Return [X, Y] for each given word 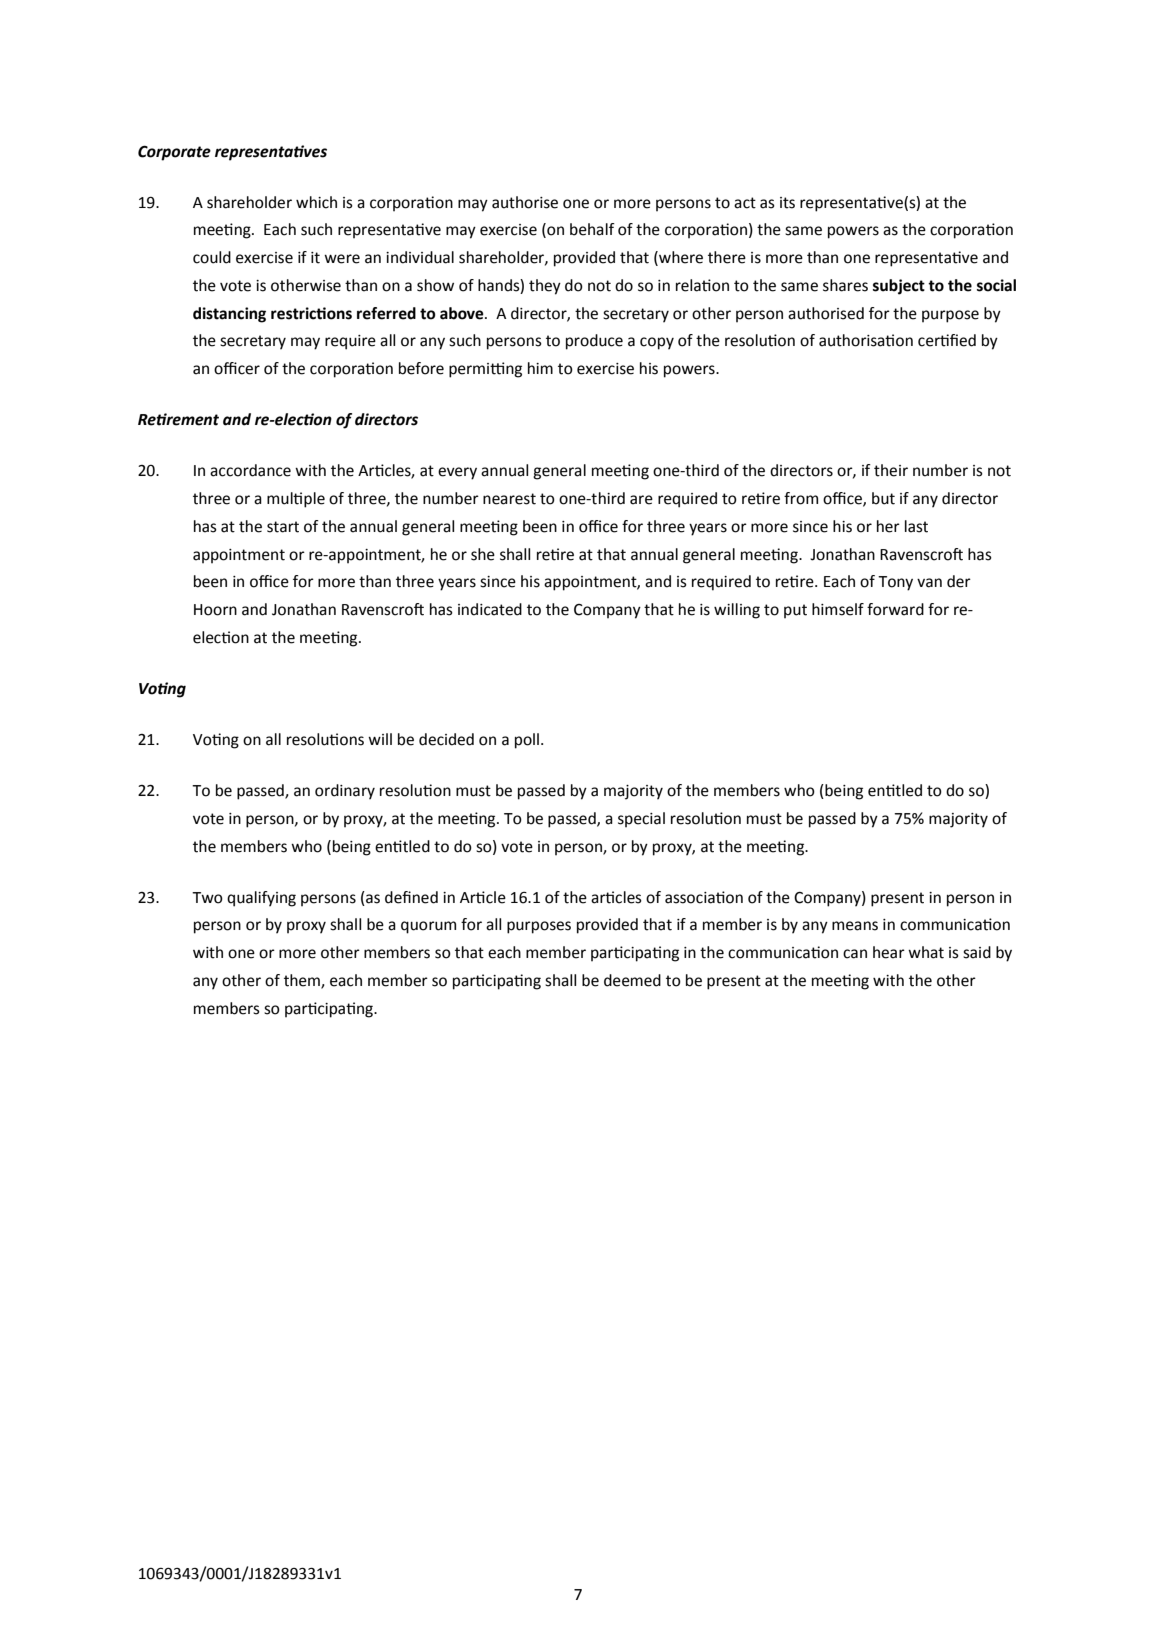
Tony [895, 583]
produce [594, 342]
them [303, 981]
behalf [592, 229]
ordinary [345, 792]
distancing [229, 315]
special [641, 820]
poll [527, 741]
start [283, 527]
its [787, 203]
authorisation [866, 340]
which [316, 202]
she [483, 554]
